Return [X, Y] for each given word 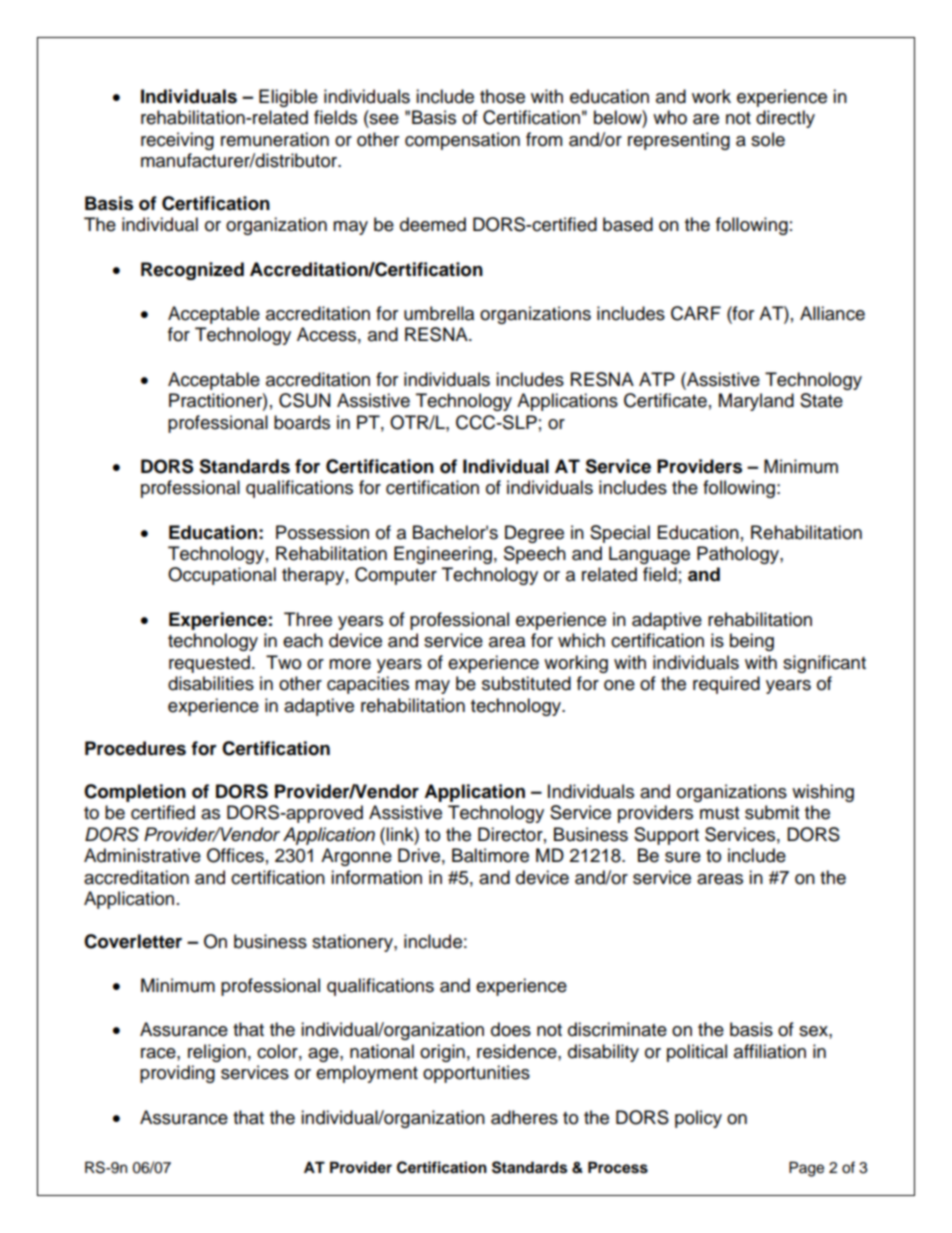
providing [177, 1074]
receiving [177, 141]
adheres [524, 1117]
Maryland [756, 402]
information [376, 877]
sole [768, 139]
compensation [462, 141]
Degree [534, 534]
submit [772, 812]
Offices [235, 855]
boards [302, 422]
